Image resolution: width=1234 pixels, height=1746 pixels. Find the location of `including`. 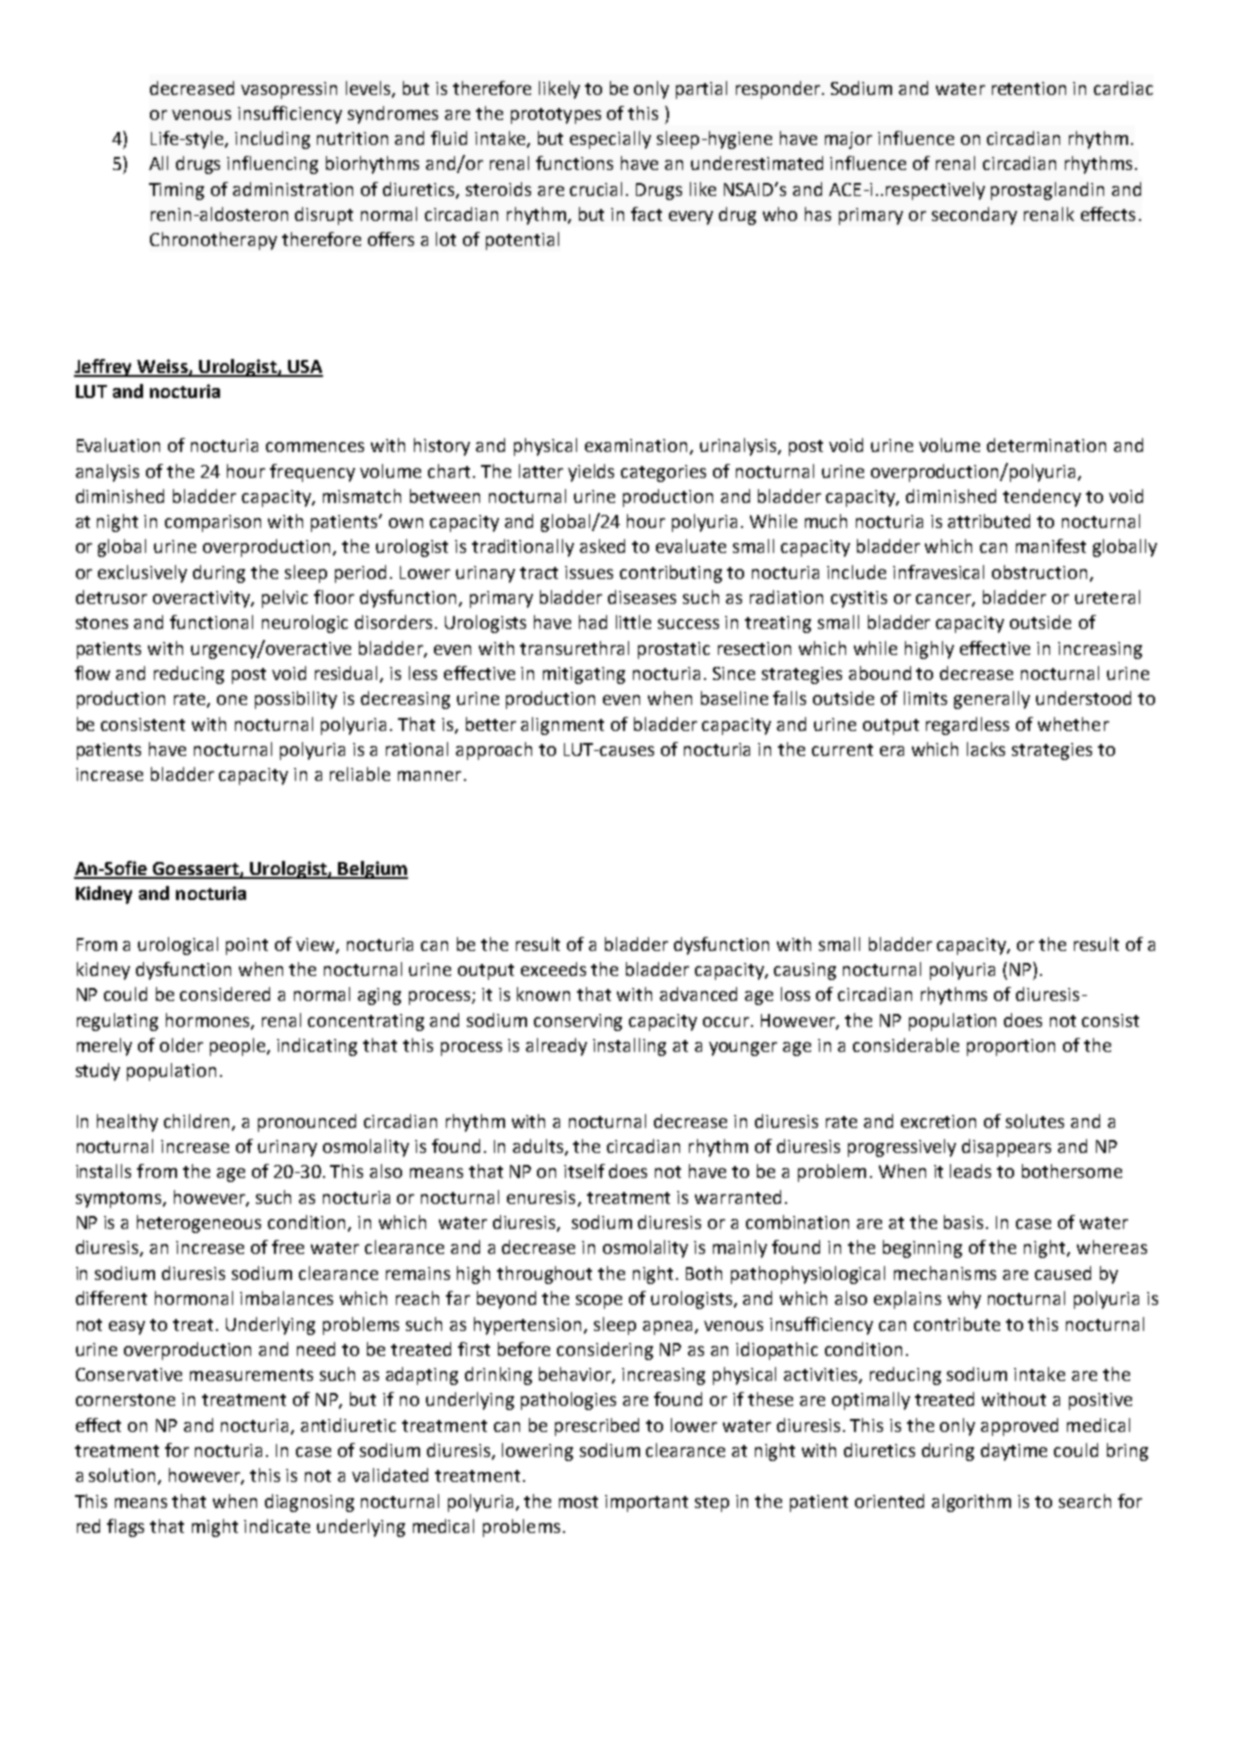

including is located at coordinates (272, 140).
